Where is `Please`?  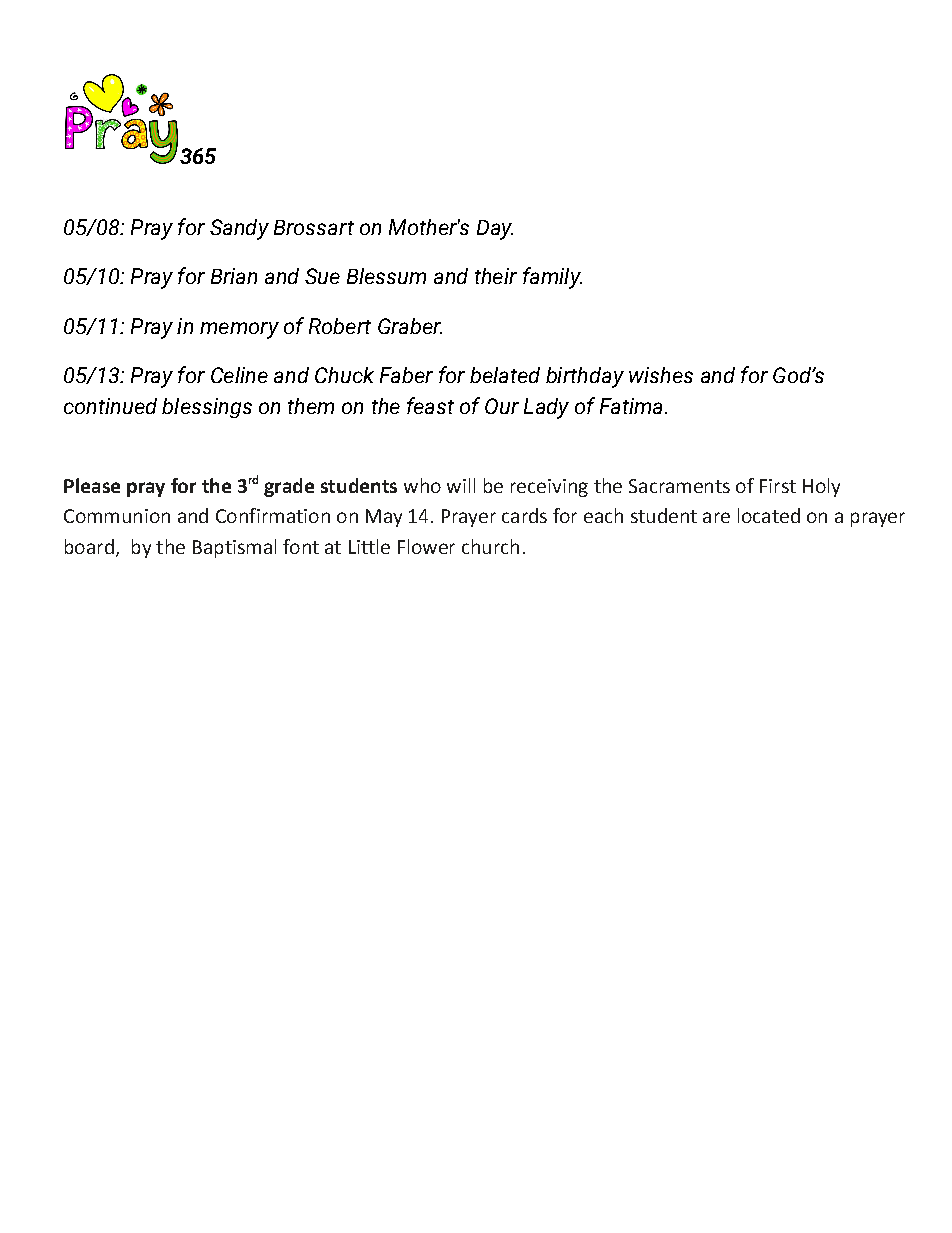
Please is located at coordinates (92, 485).
